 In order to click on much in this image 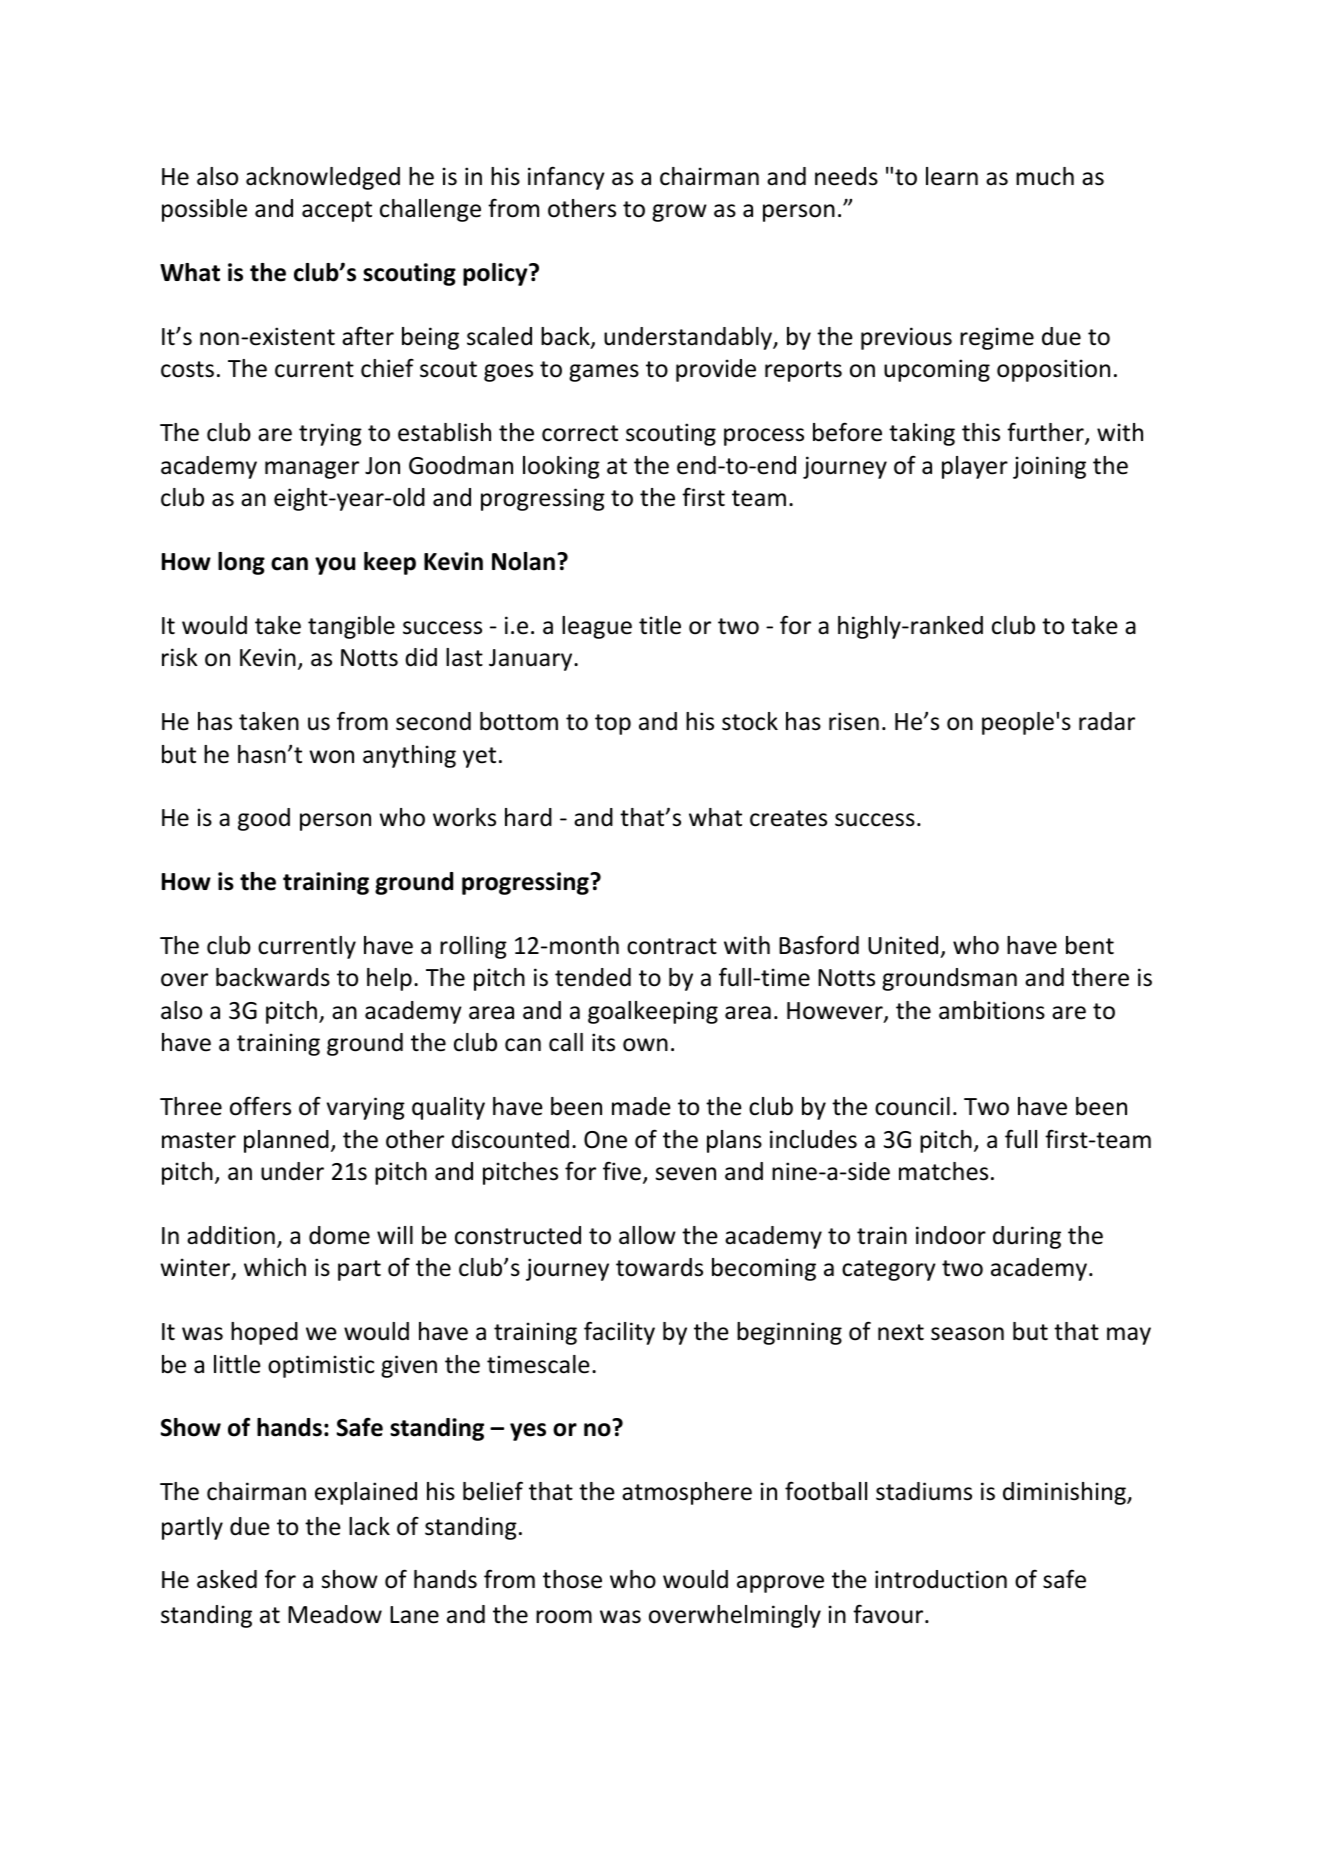, I will do `click(1045, 176)`.
